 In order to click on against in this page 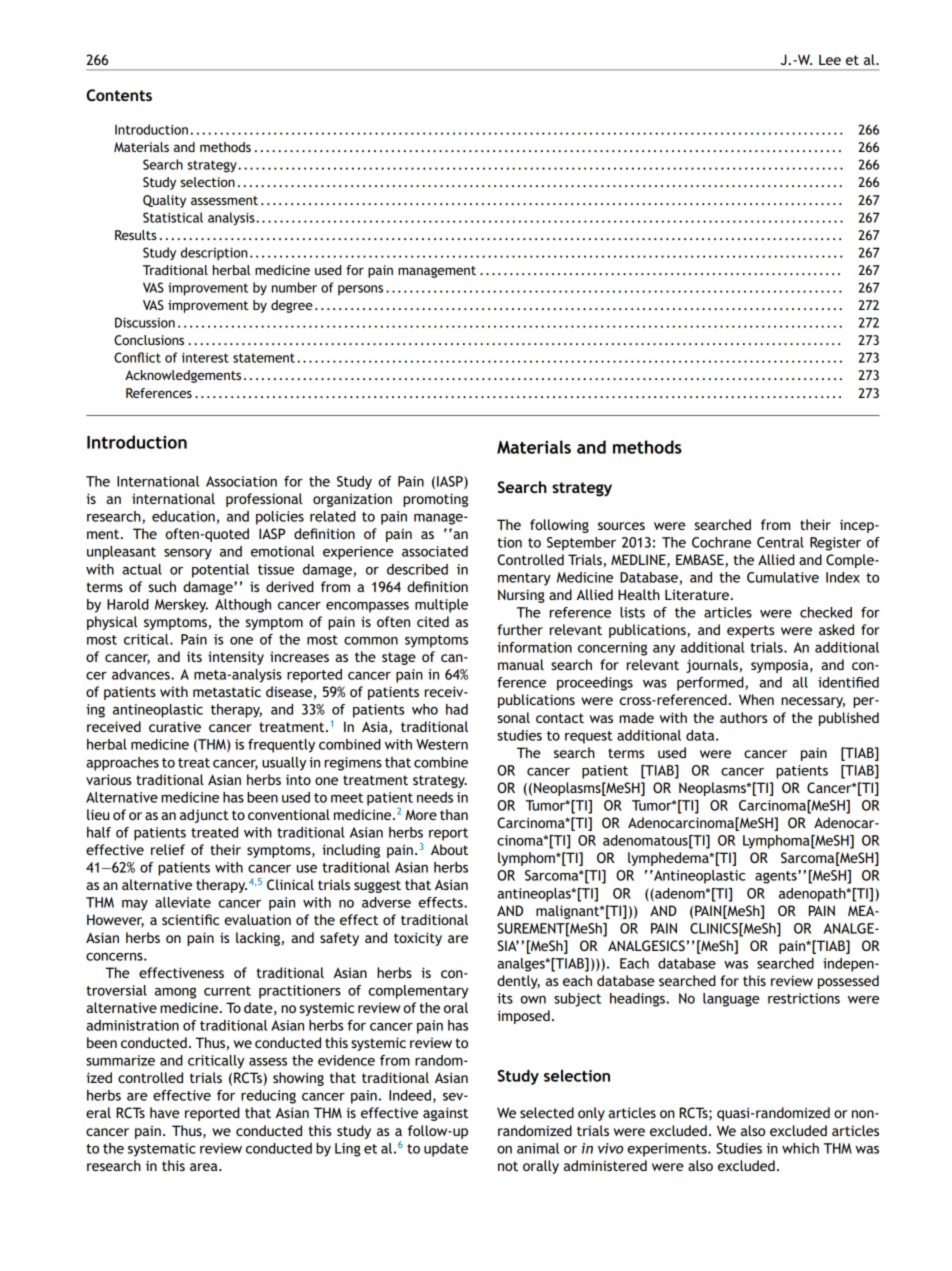, I will do `click(445, 1114)`.
